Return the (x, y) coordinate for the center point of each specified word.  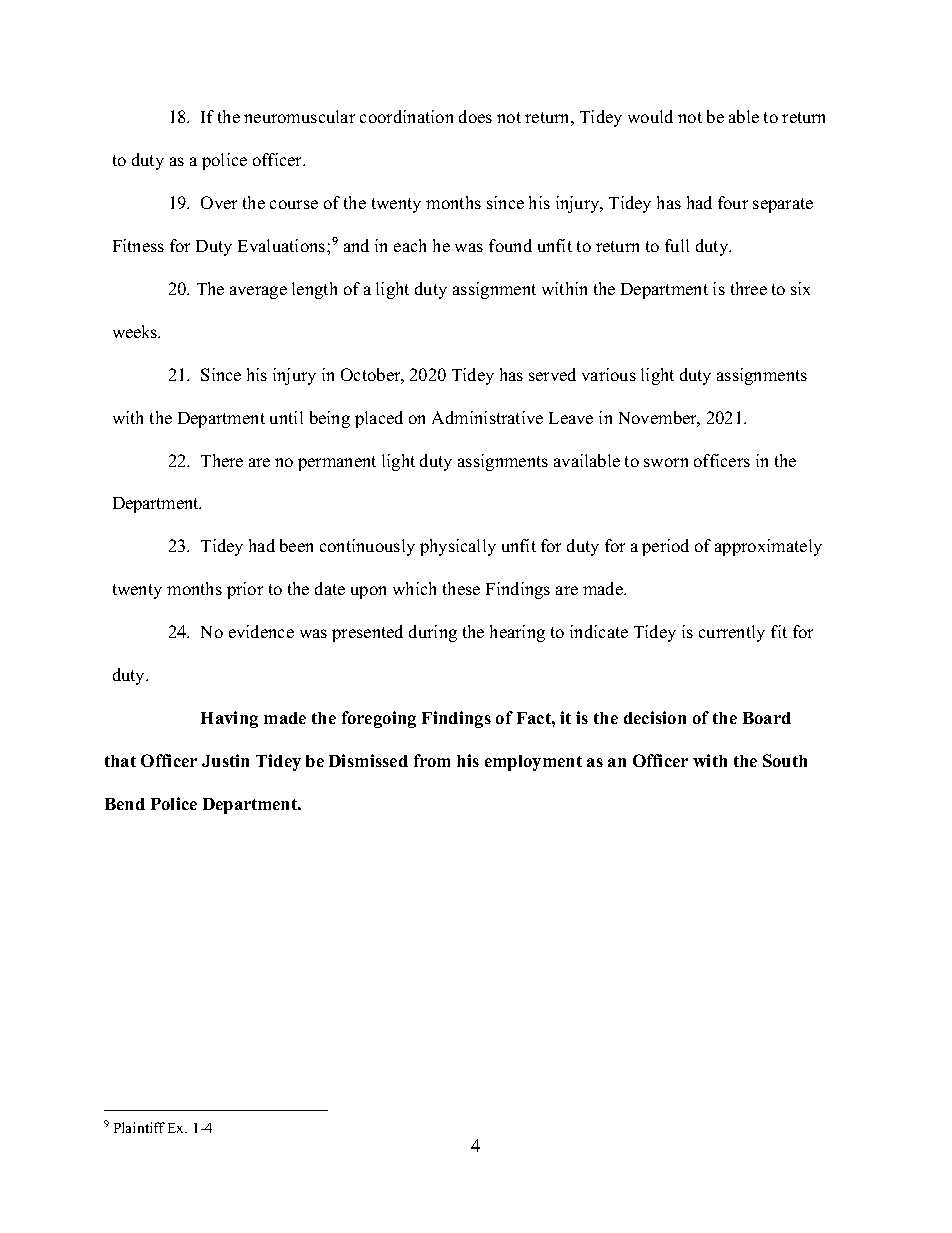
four (733, 202)
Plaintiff (139, 1127)
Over (219, 202)
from (432, 760)
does (475, 116)
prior (245, 590)
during (433, 633)
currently (732, 633)
